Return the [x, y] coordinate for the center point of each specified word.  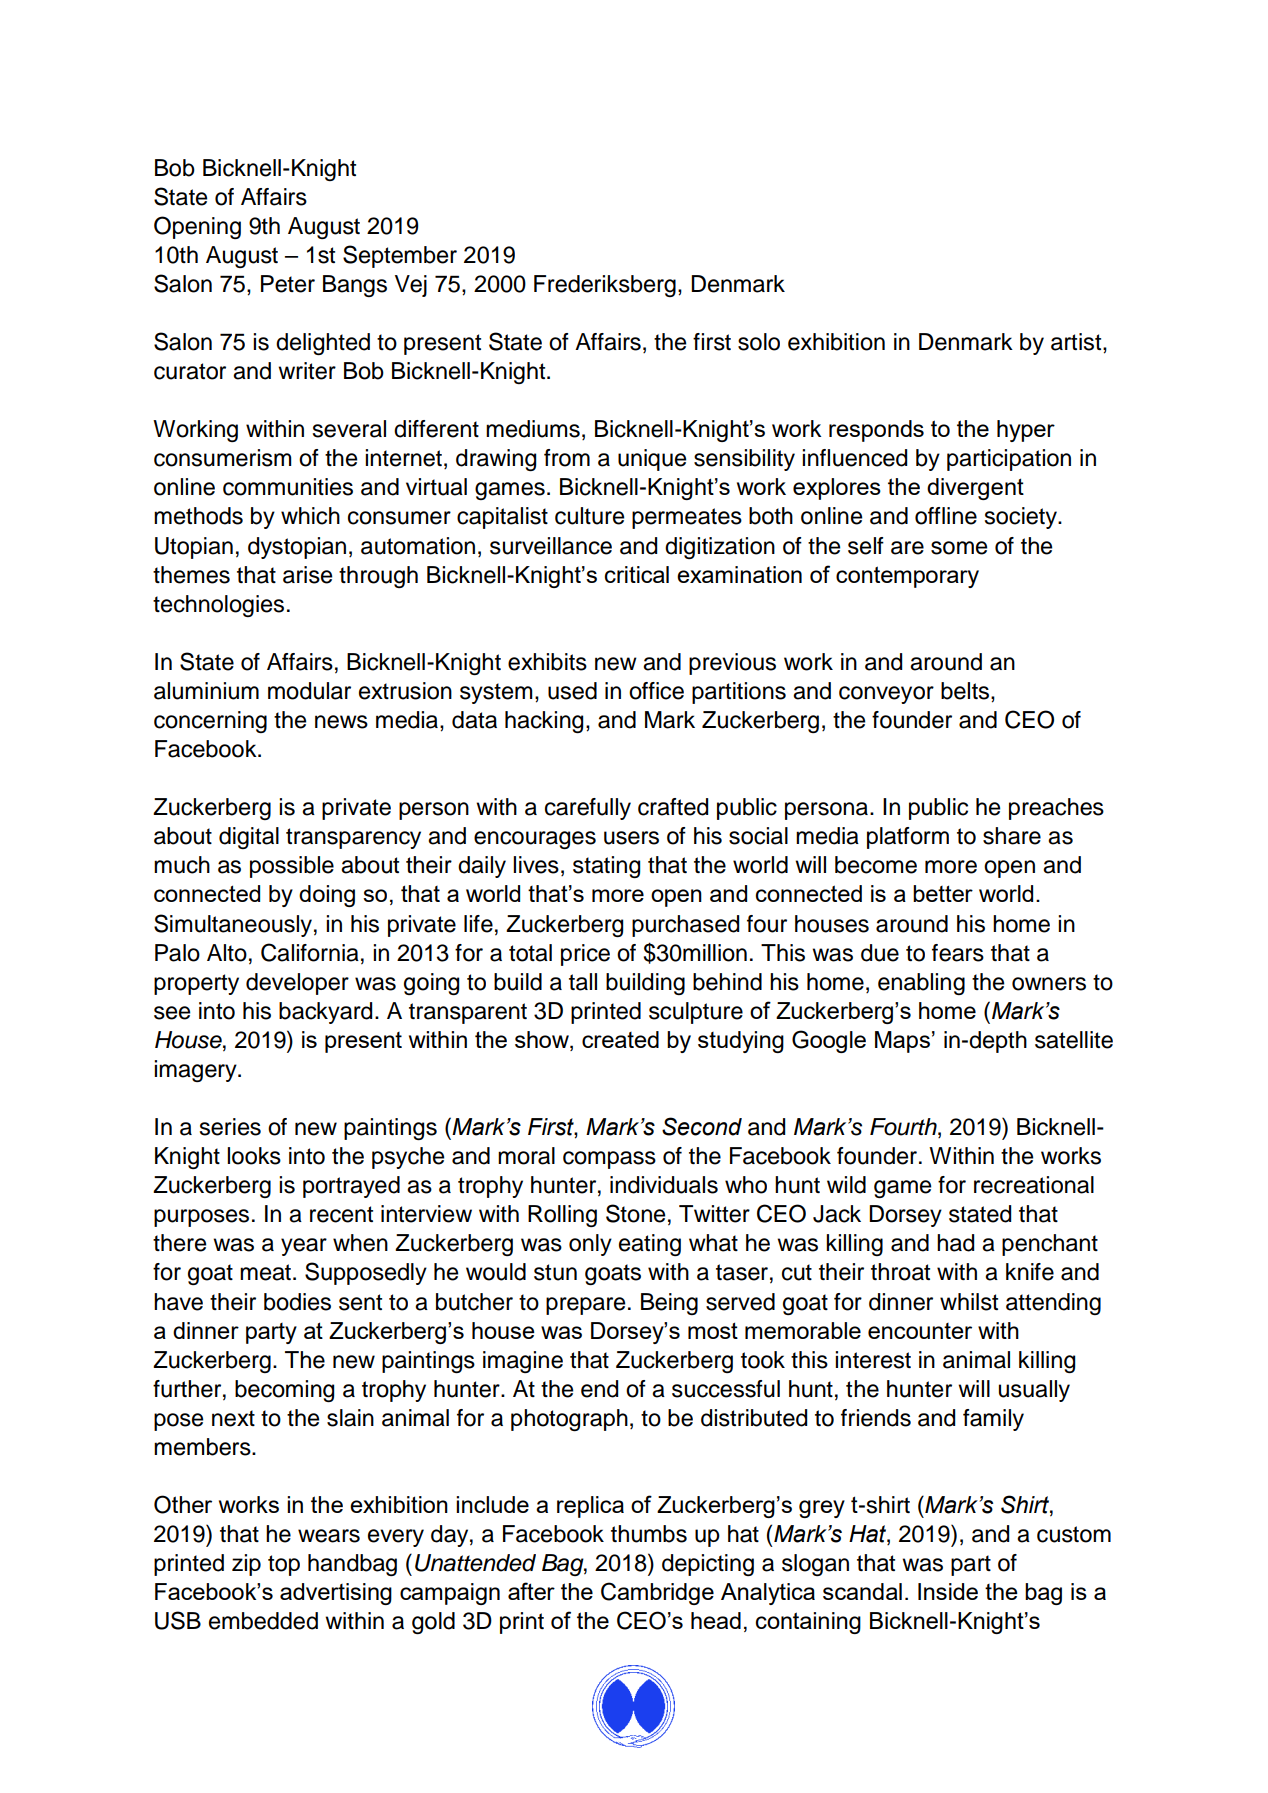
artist [1077, 342]
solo [759, 342]
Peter [288, 284]
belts [966, 691]
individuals [664, 1185]
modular [309, 691]
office [656, 691]
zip [246, 1565]
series [230, 1127]
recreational [1034, 1185]
